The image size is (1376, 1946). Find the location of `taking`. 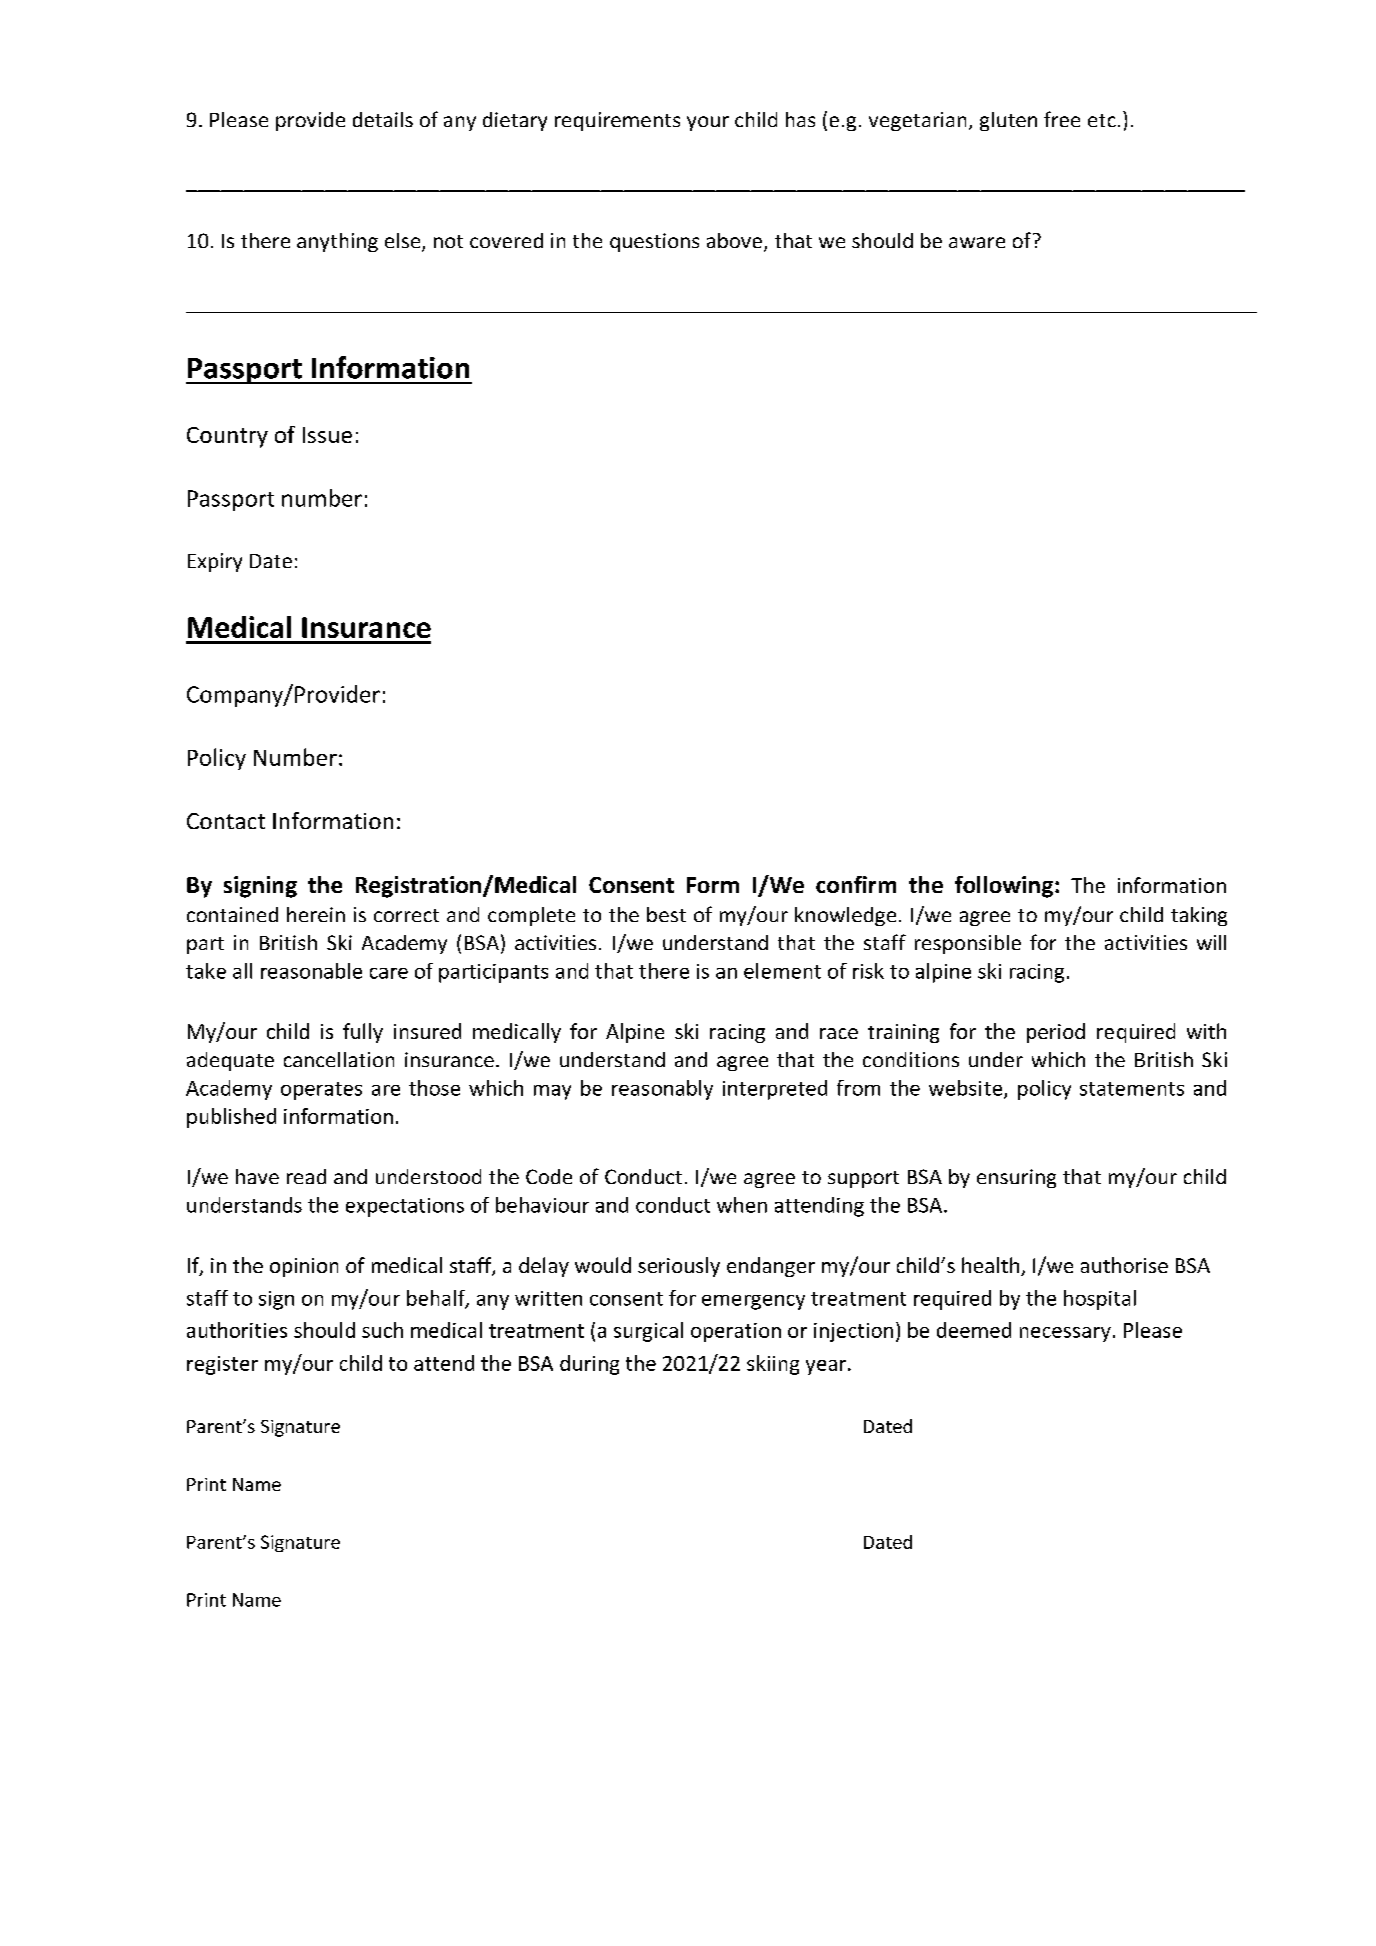

taking is located at coordinates (1199, 916).
